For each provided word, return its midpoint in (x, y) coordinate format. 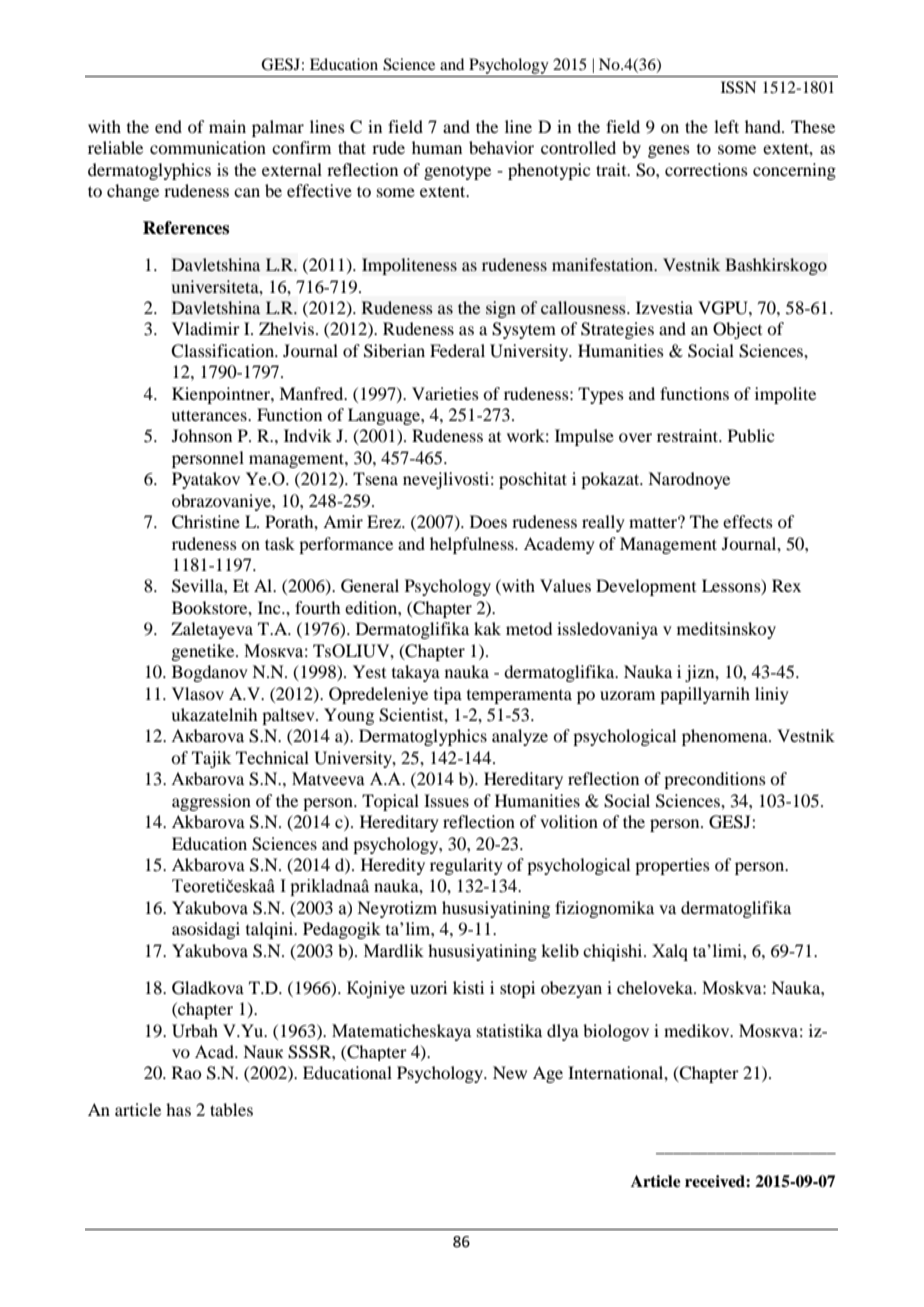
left (726, 126)
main (227, 126)
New (510, 1072)
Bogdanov (210, 673)
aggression (211, 802)
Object (737, 330)
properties (672, 866)
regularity (466, 866)
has (178, 1109)
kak (487, 628)
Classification (224, 351)
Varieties (445, 393)
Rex (786, 585)
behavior (501, 147)
